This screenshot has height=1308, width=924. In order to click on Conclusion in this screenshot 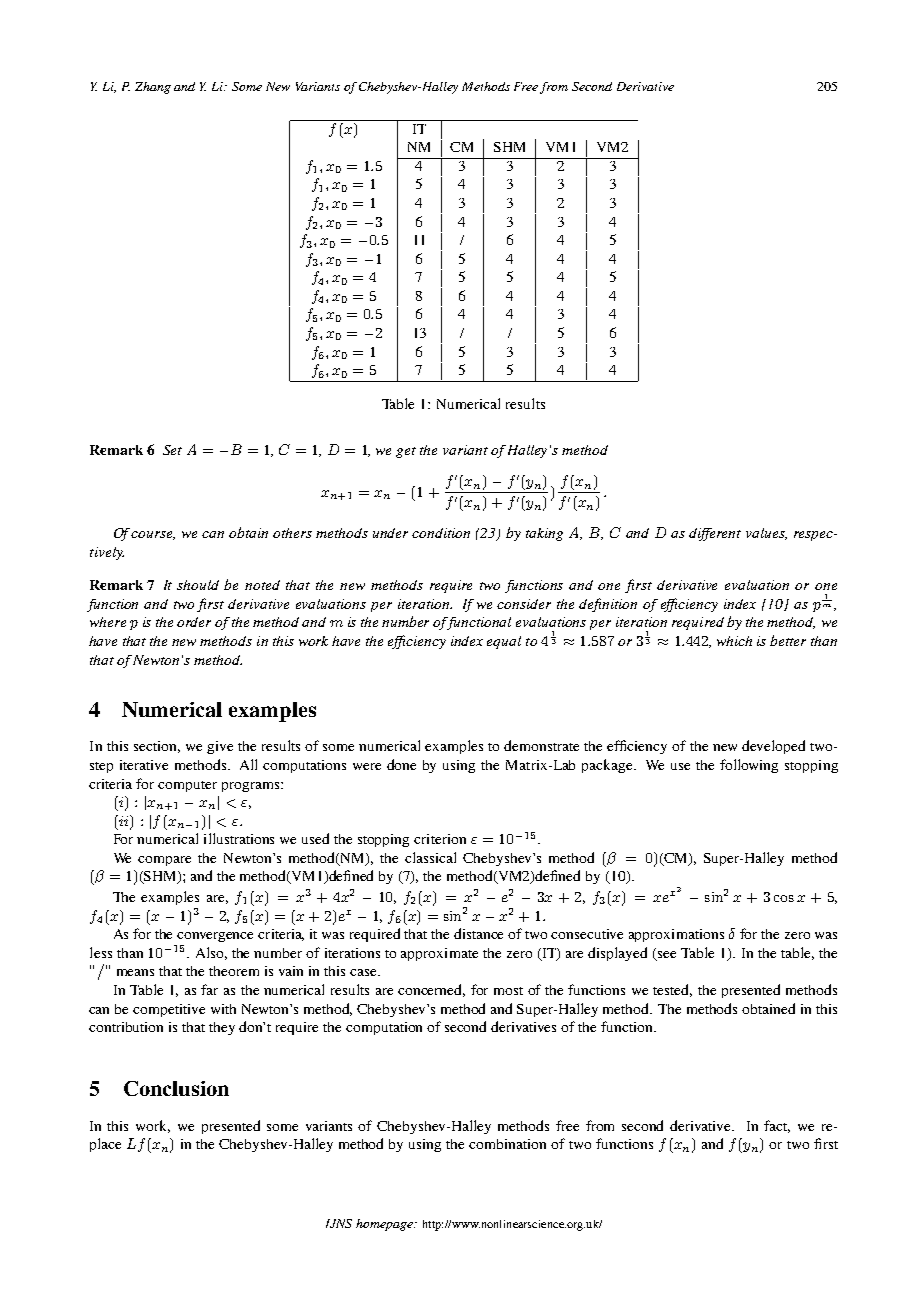, I will do `click(176, 1088)`.
